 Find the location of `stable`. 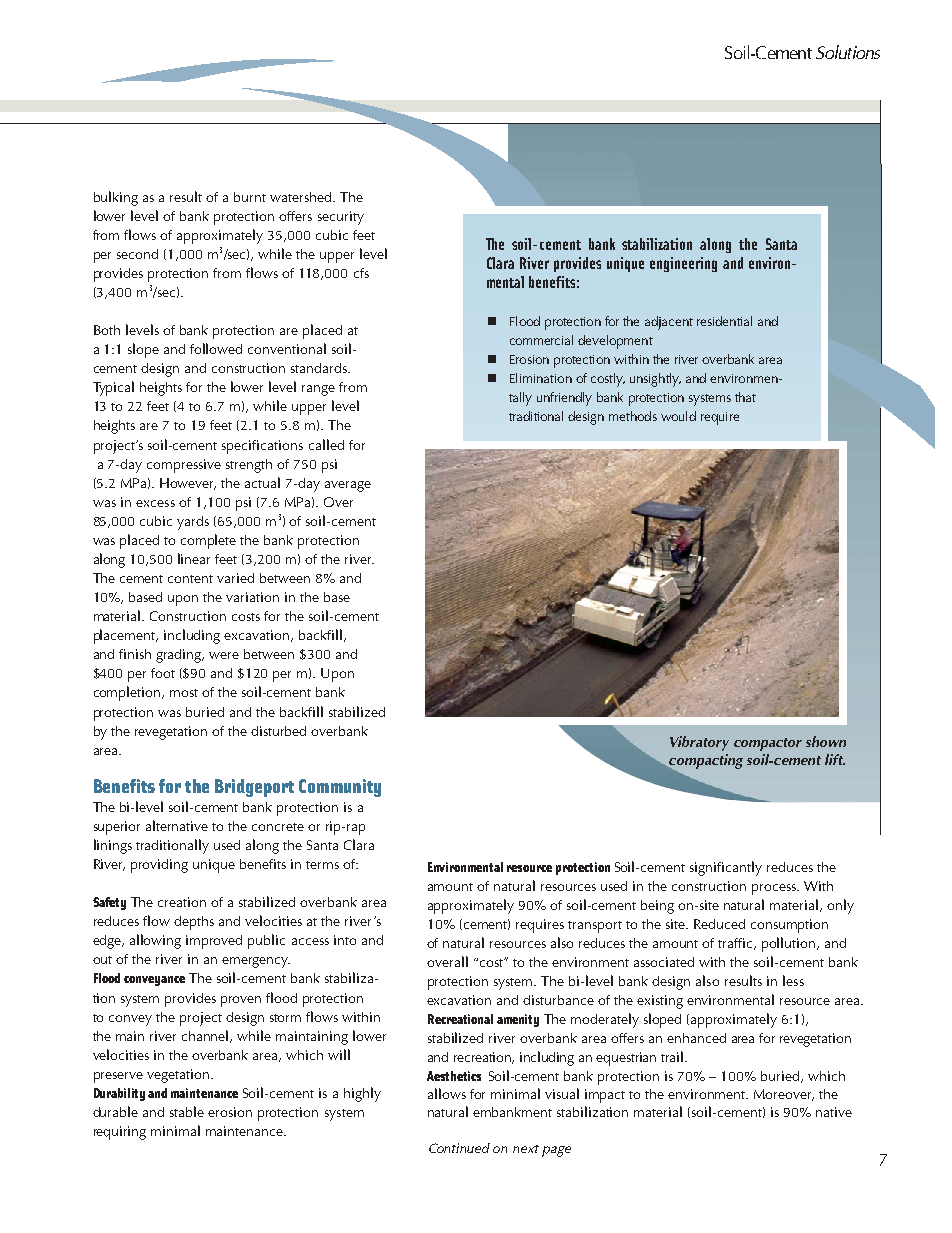

stable is located at coordinates (187, 1111).
